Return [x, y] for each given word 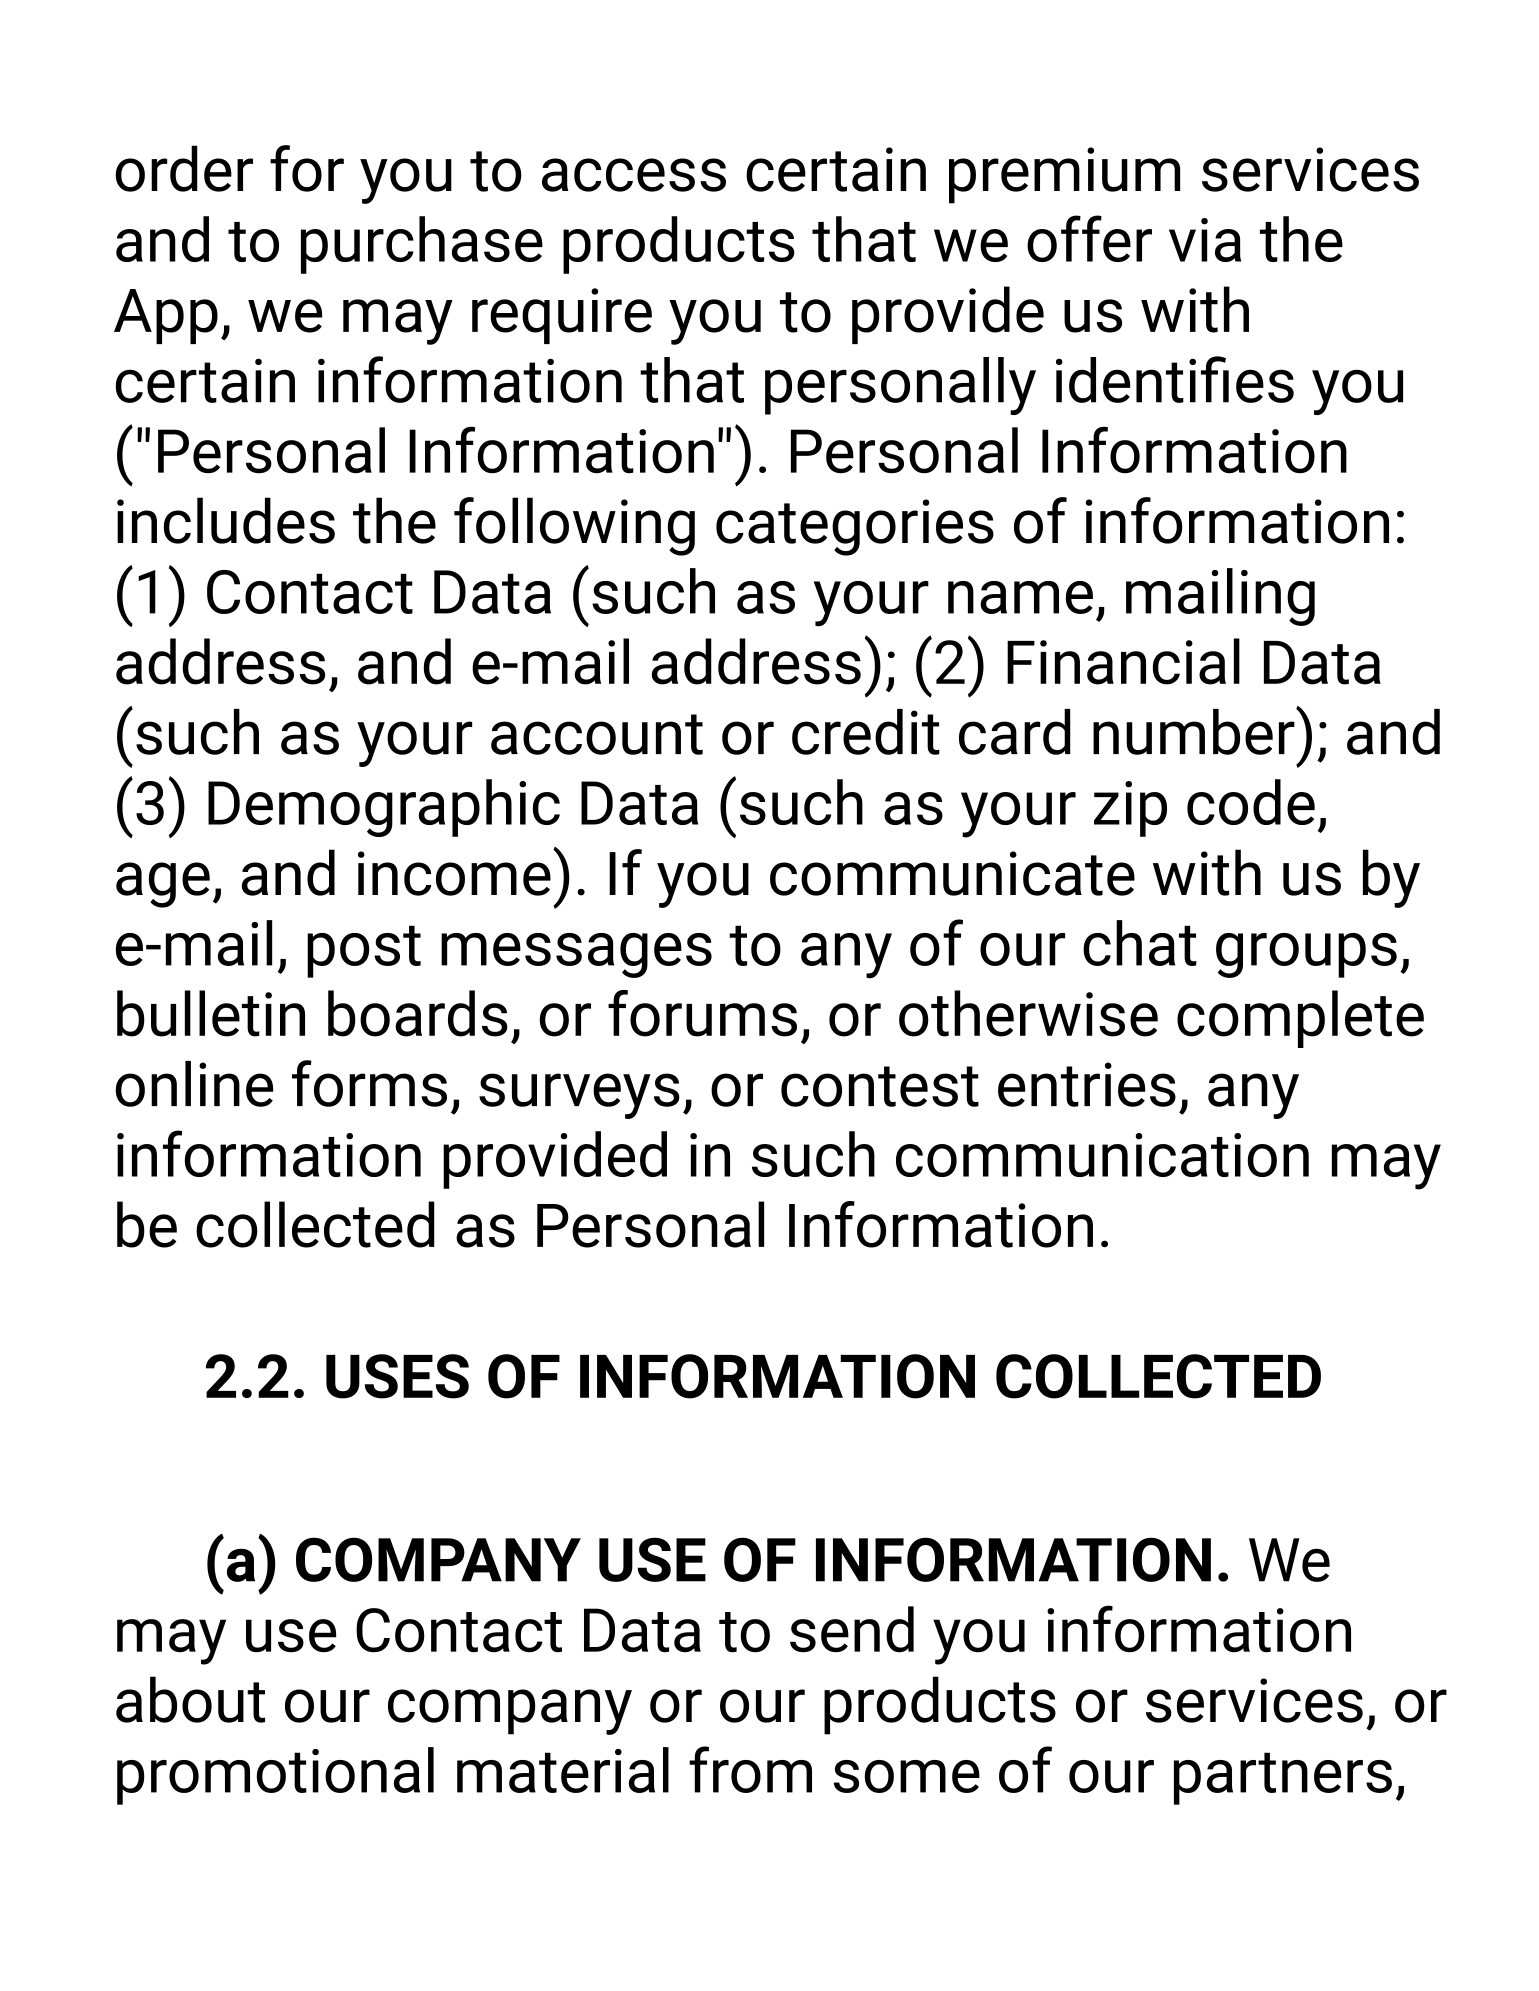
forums [702, 1013]
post [364, 951]
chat [1140, 943]
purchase [422, 245]
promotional [275, 1776]
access [634, 175]
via [1205, 240]
